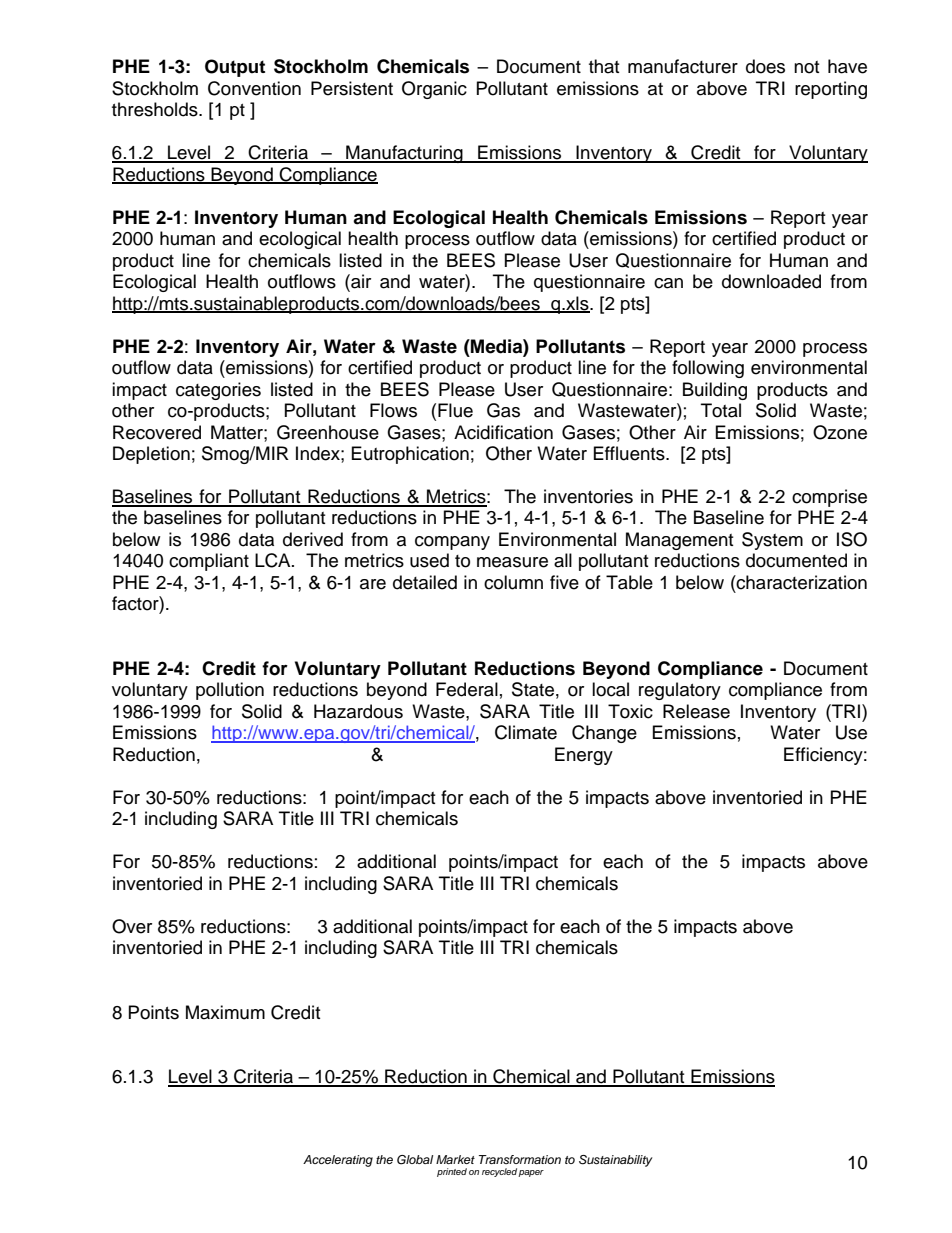 The height and width of the screenshot is (1233, 952). I want to click on categories, so click(218, 391).
